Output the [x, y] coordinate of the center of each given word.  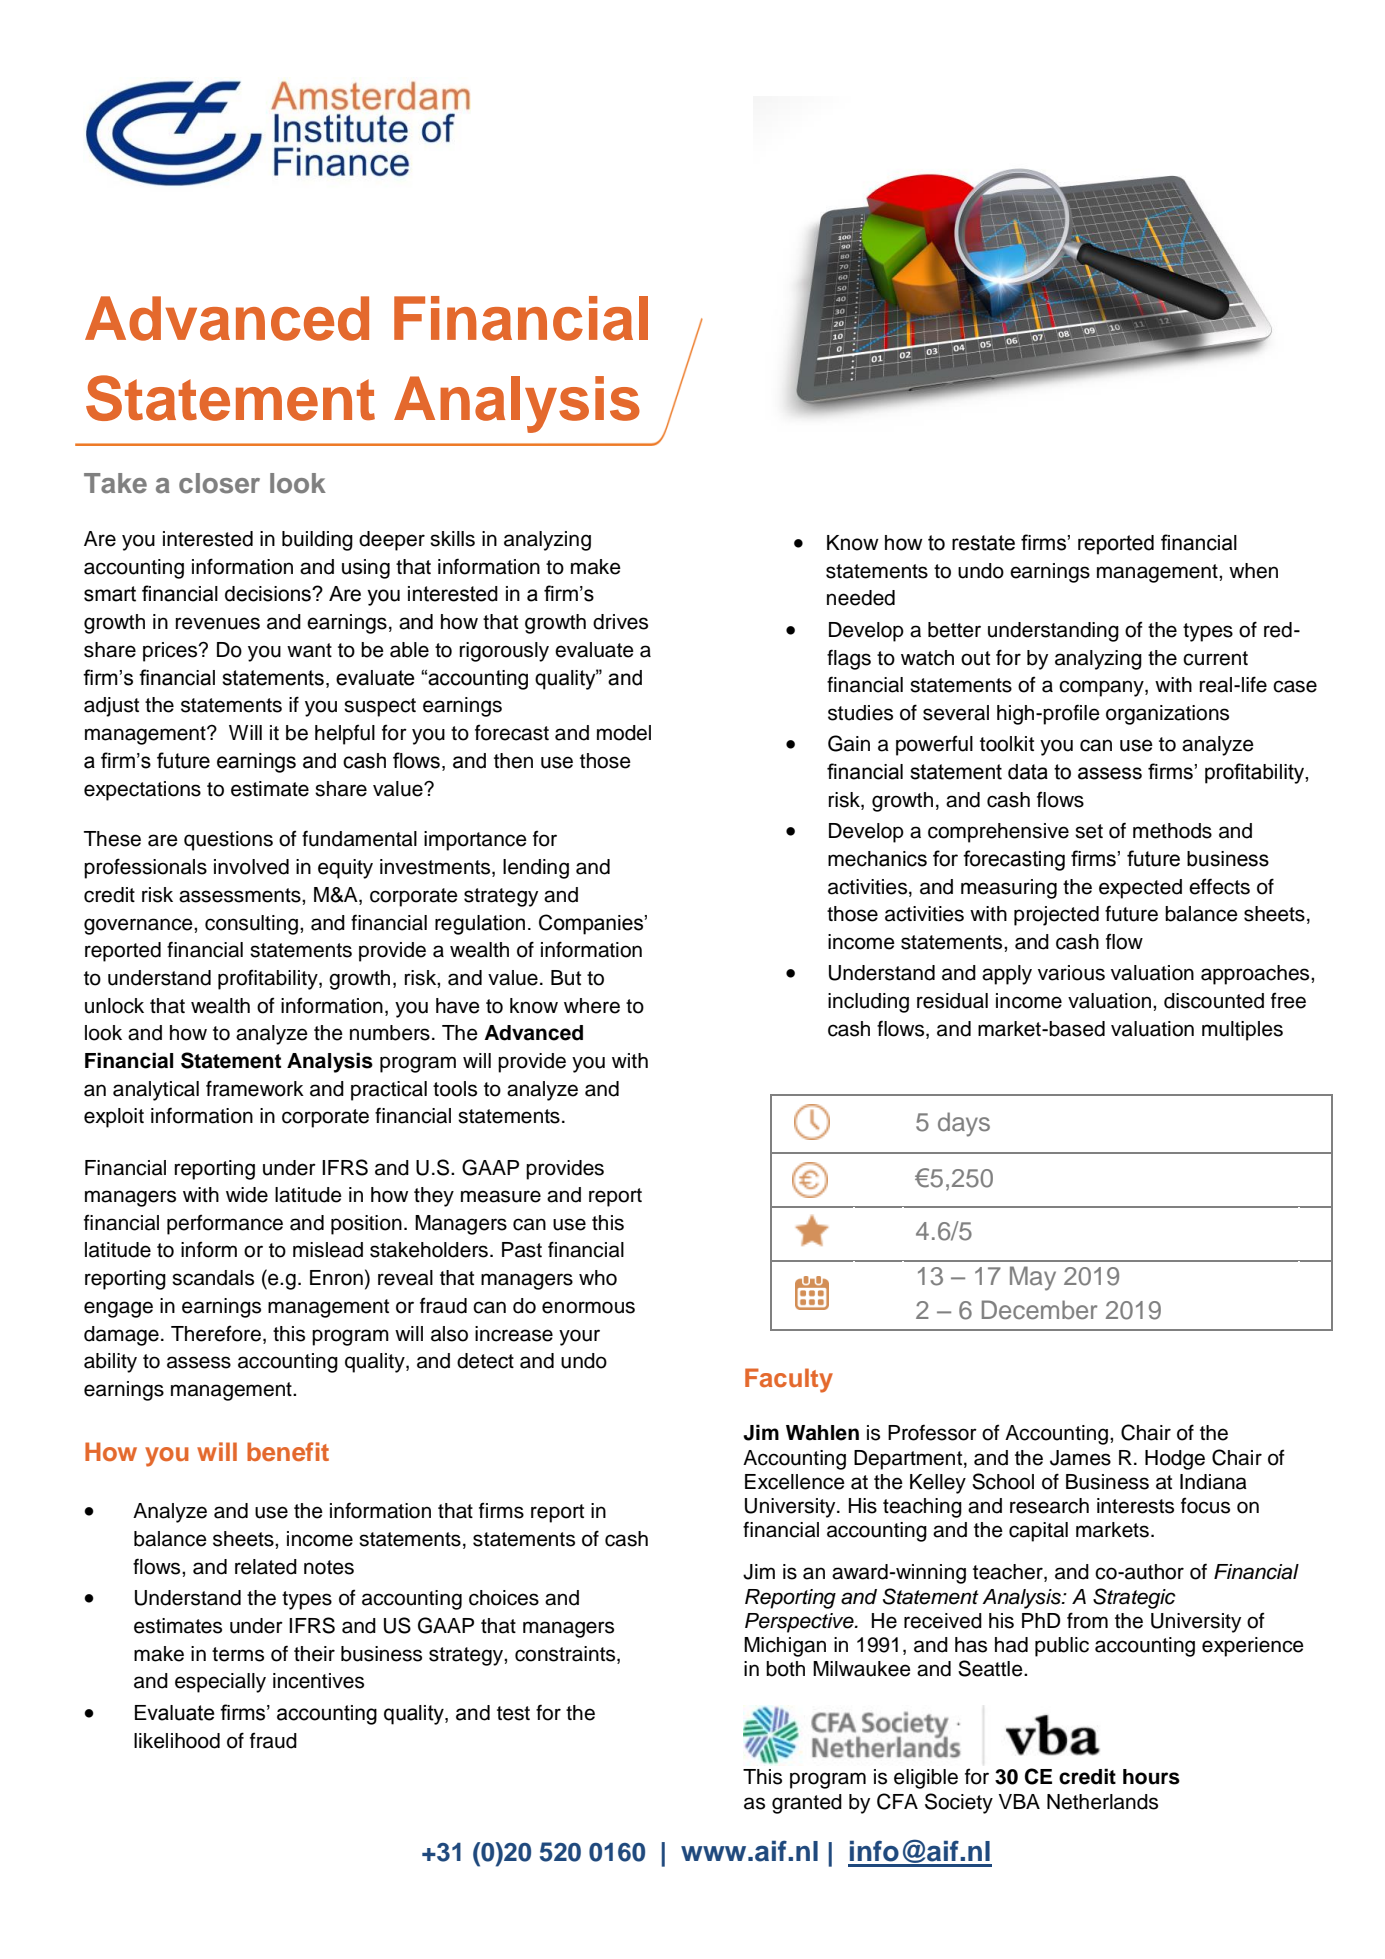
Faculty [789, 1380]
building [317, 541]
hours [1151, 1777]
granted [807, 1804]
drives [620, 622]
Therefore [216, 1333]
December [1039, 1310]
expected [1140, 889]
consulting [251, 925]
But [566, 978]
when [1253, 571]
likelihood [177, 1741]
